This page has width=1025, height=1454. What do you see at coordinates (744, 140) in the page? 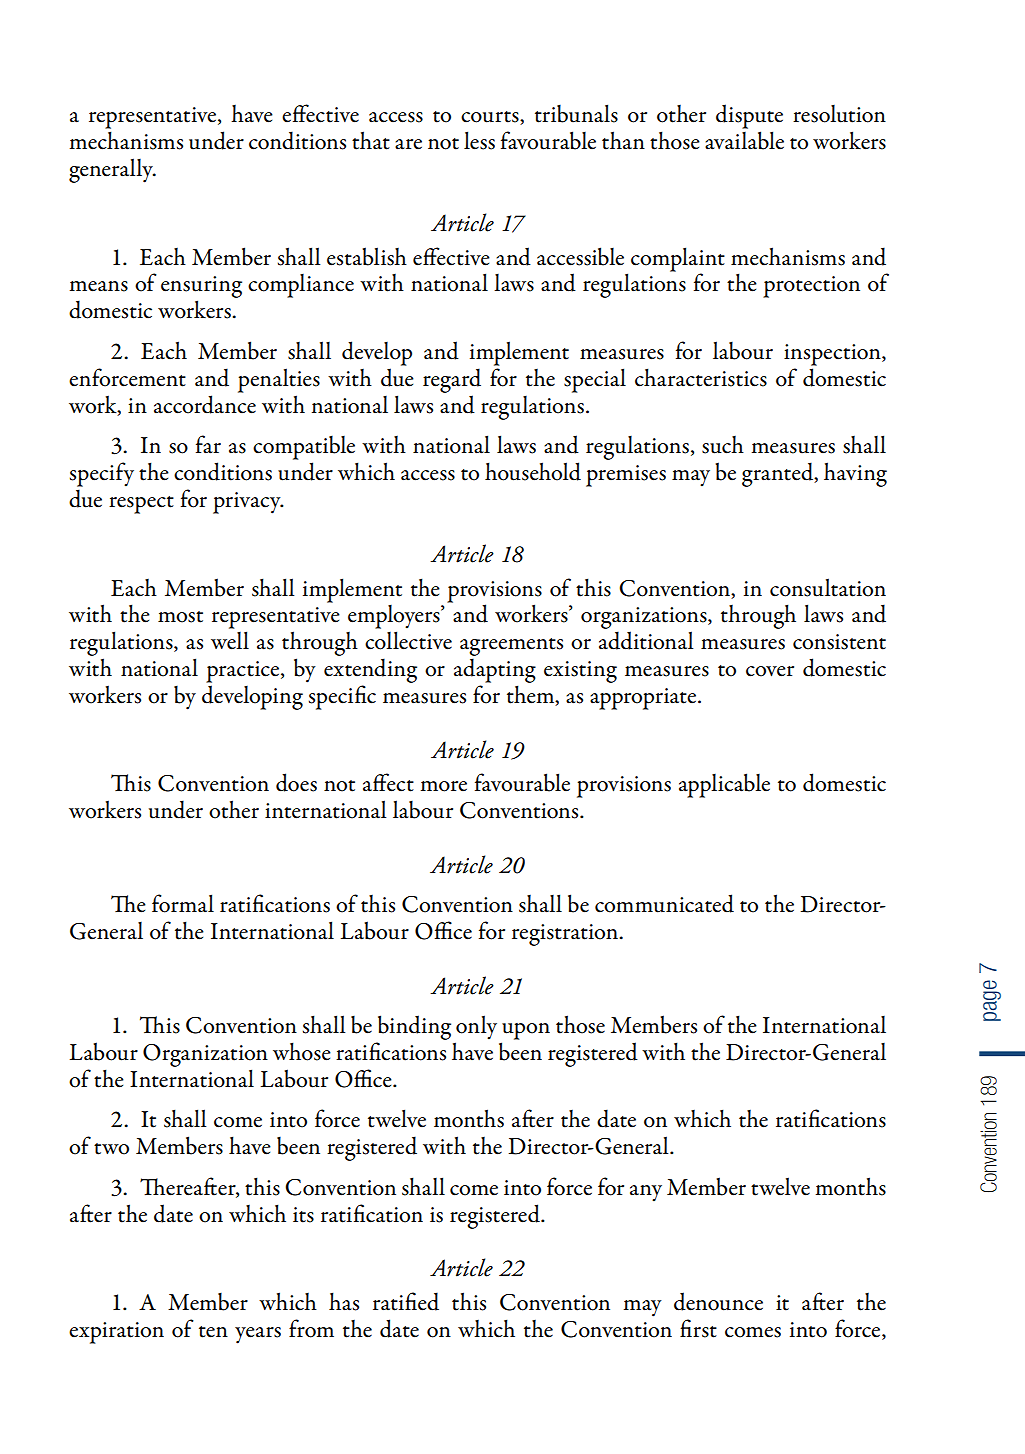
I see `available` at bounding box center [744, 140].
